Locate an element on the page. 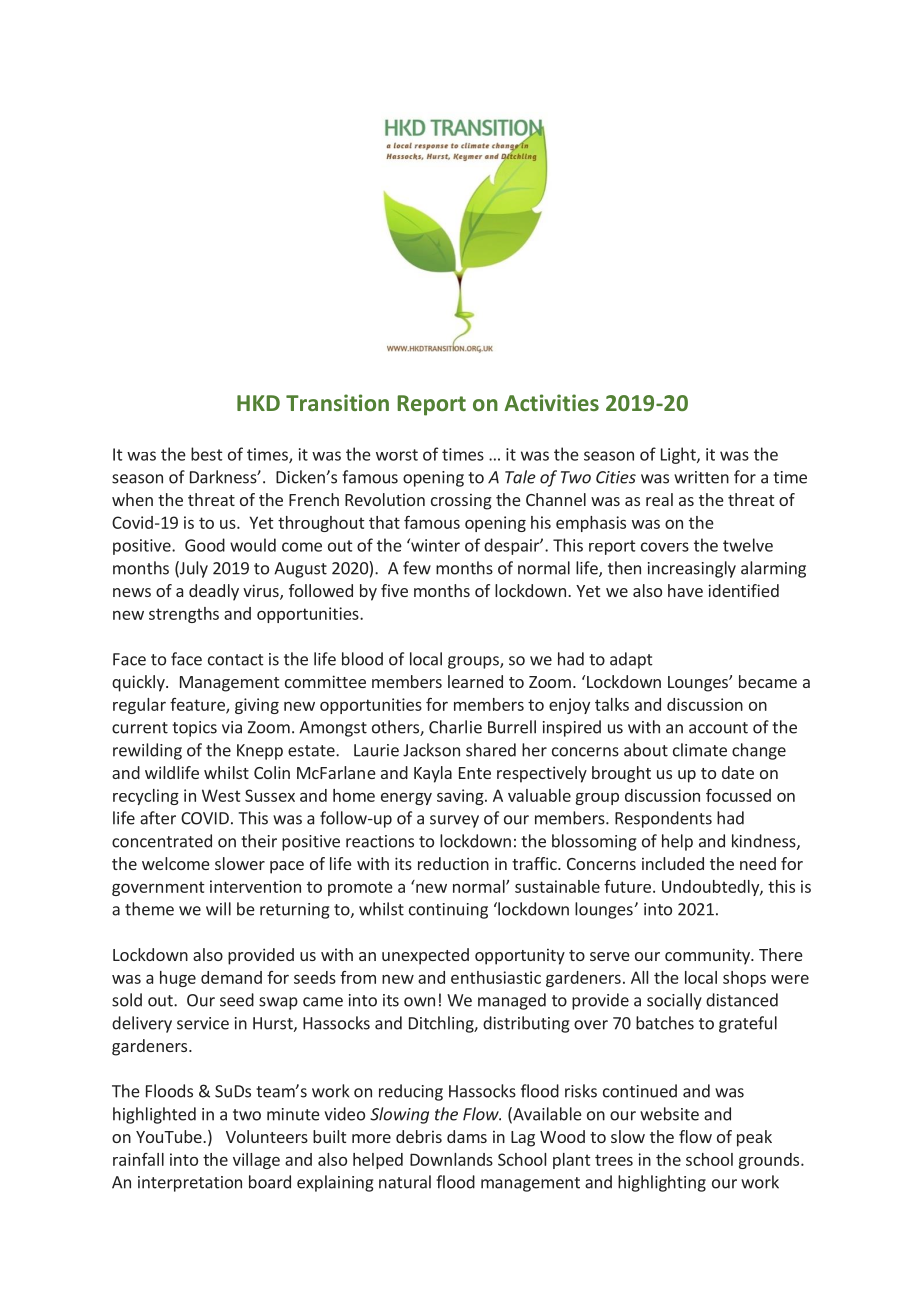 The width and height of the image is (924, 1307). written is located at coordinates (701, 477).
